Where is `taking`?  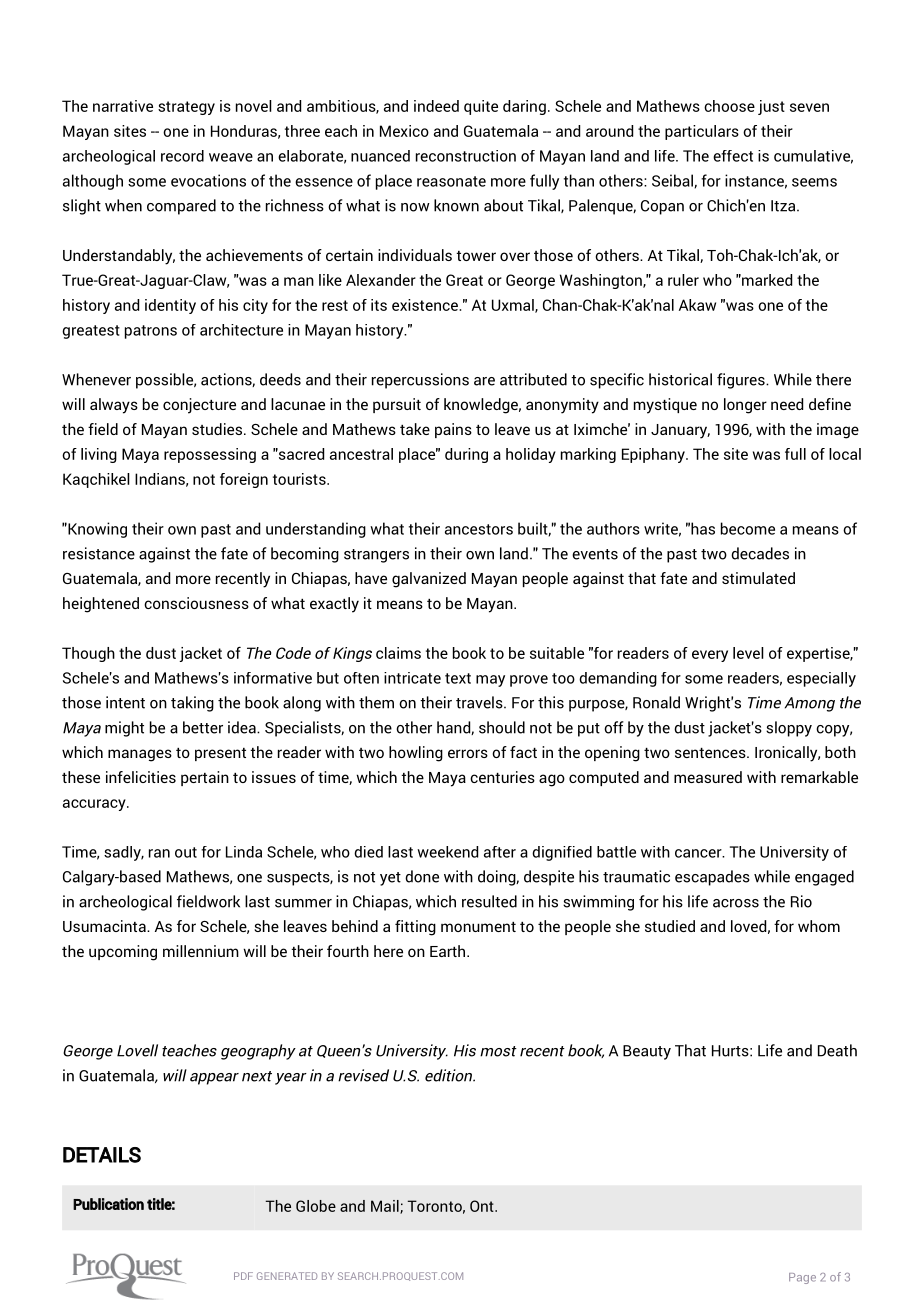 taking is located at coordinates (192, 704).
